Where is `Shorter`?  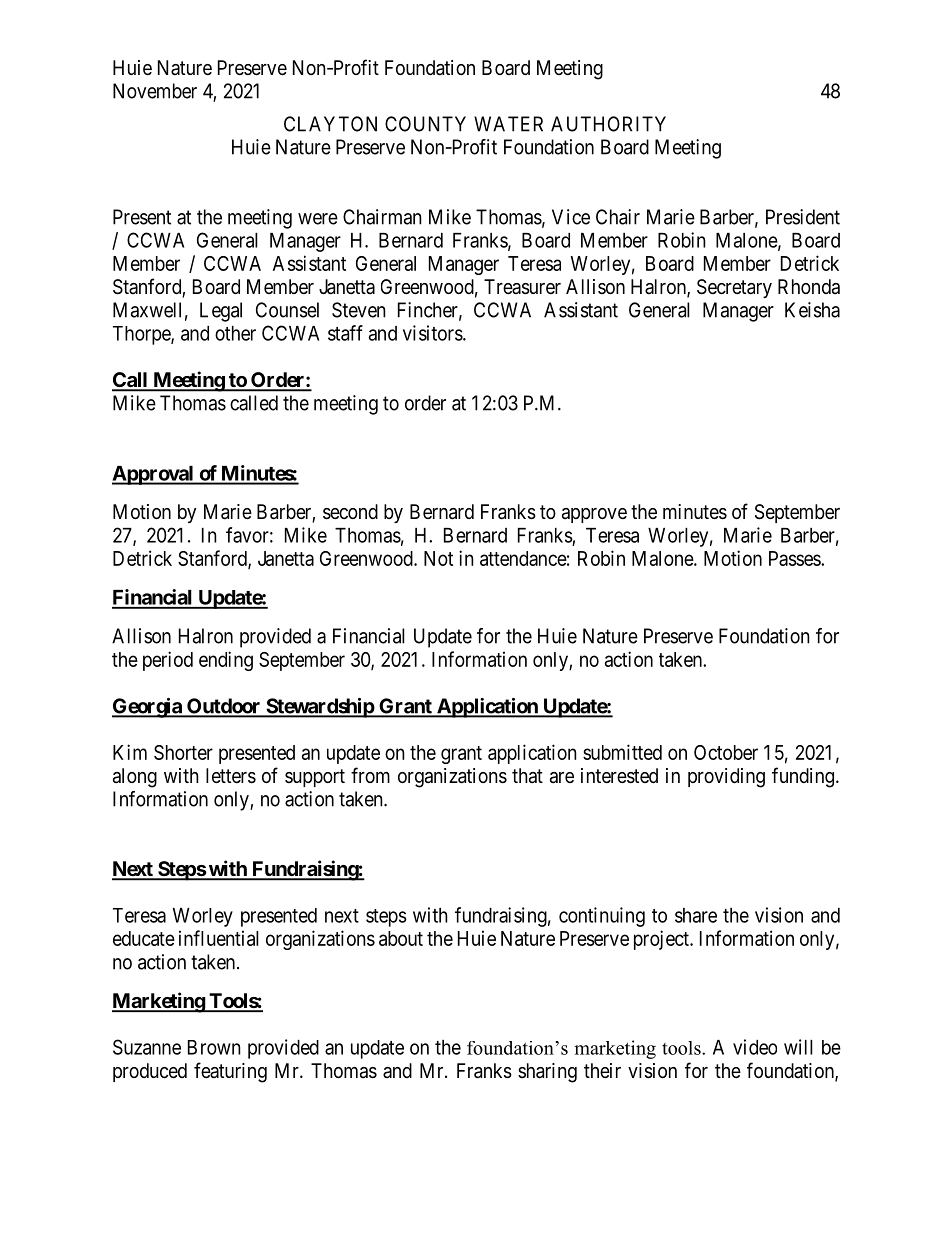
Shorter is located at coordinates (183, 752).
